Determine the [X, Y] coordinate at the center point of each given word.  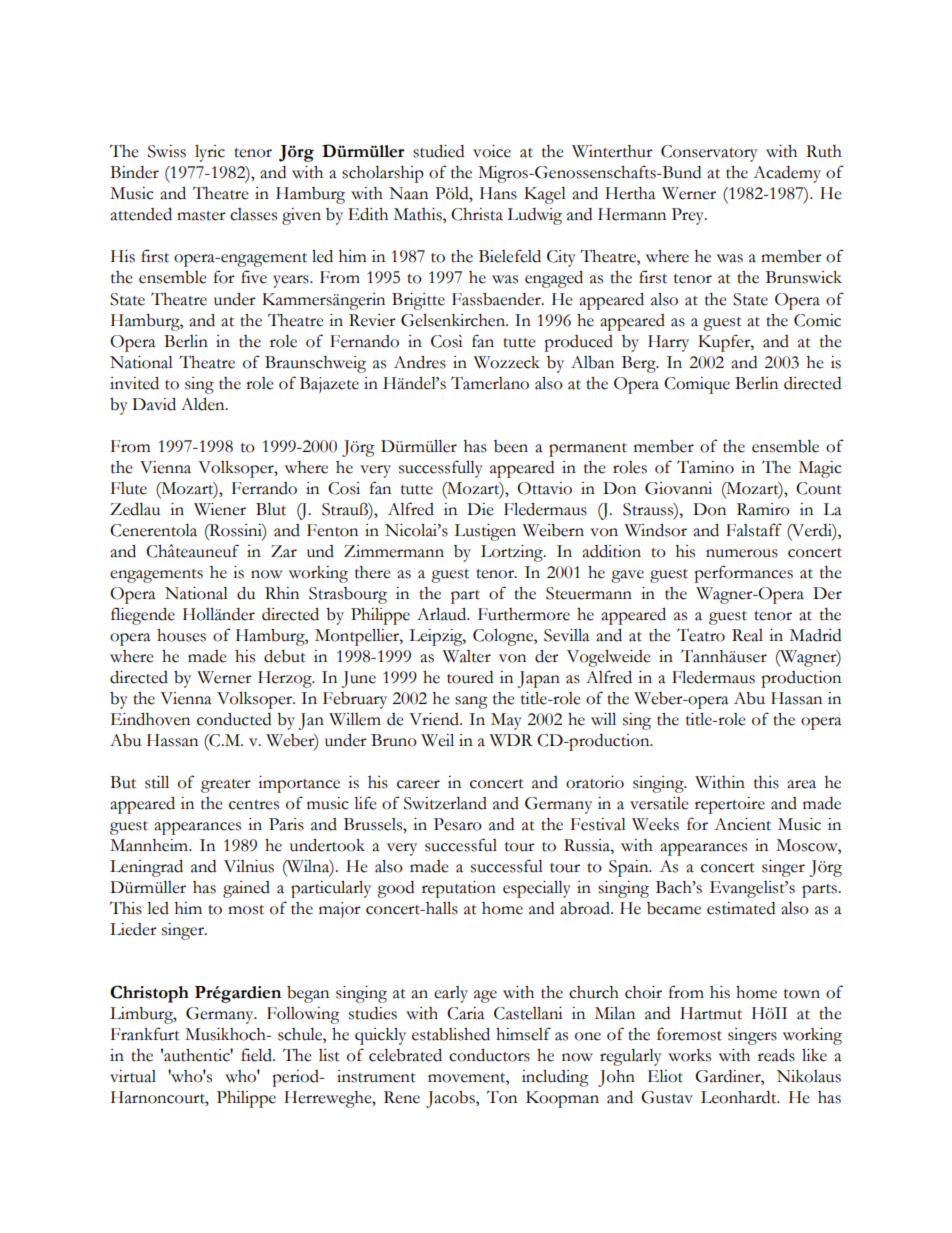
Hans [498, 193]
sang [471, 702]
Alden [204, 404]
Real [747, 635]
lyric [210, 153]
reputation [459, 889]
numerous [742, 553]
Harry [668, 343]
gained [246, 889]
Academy [787, 174]
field [257, 1055]
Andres [420, 362]
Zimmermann [394, 551]
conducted [234, 719]
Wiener [220, 509]
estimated [741, 908]
